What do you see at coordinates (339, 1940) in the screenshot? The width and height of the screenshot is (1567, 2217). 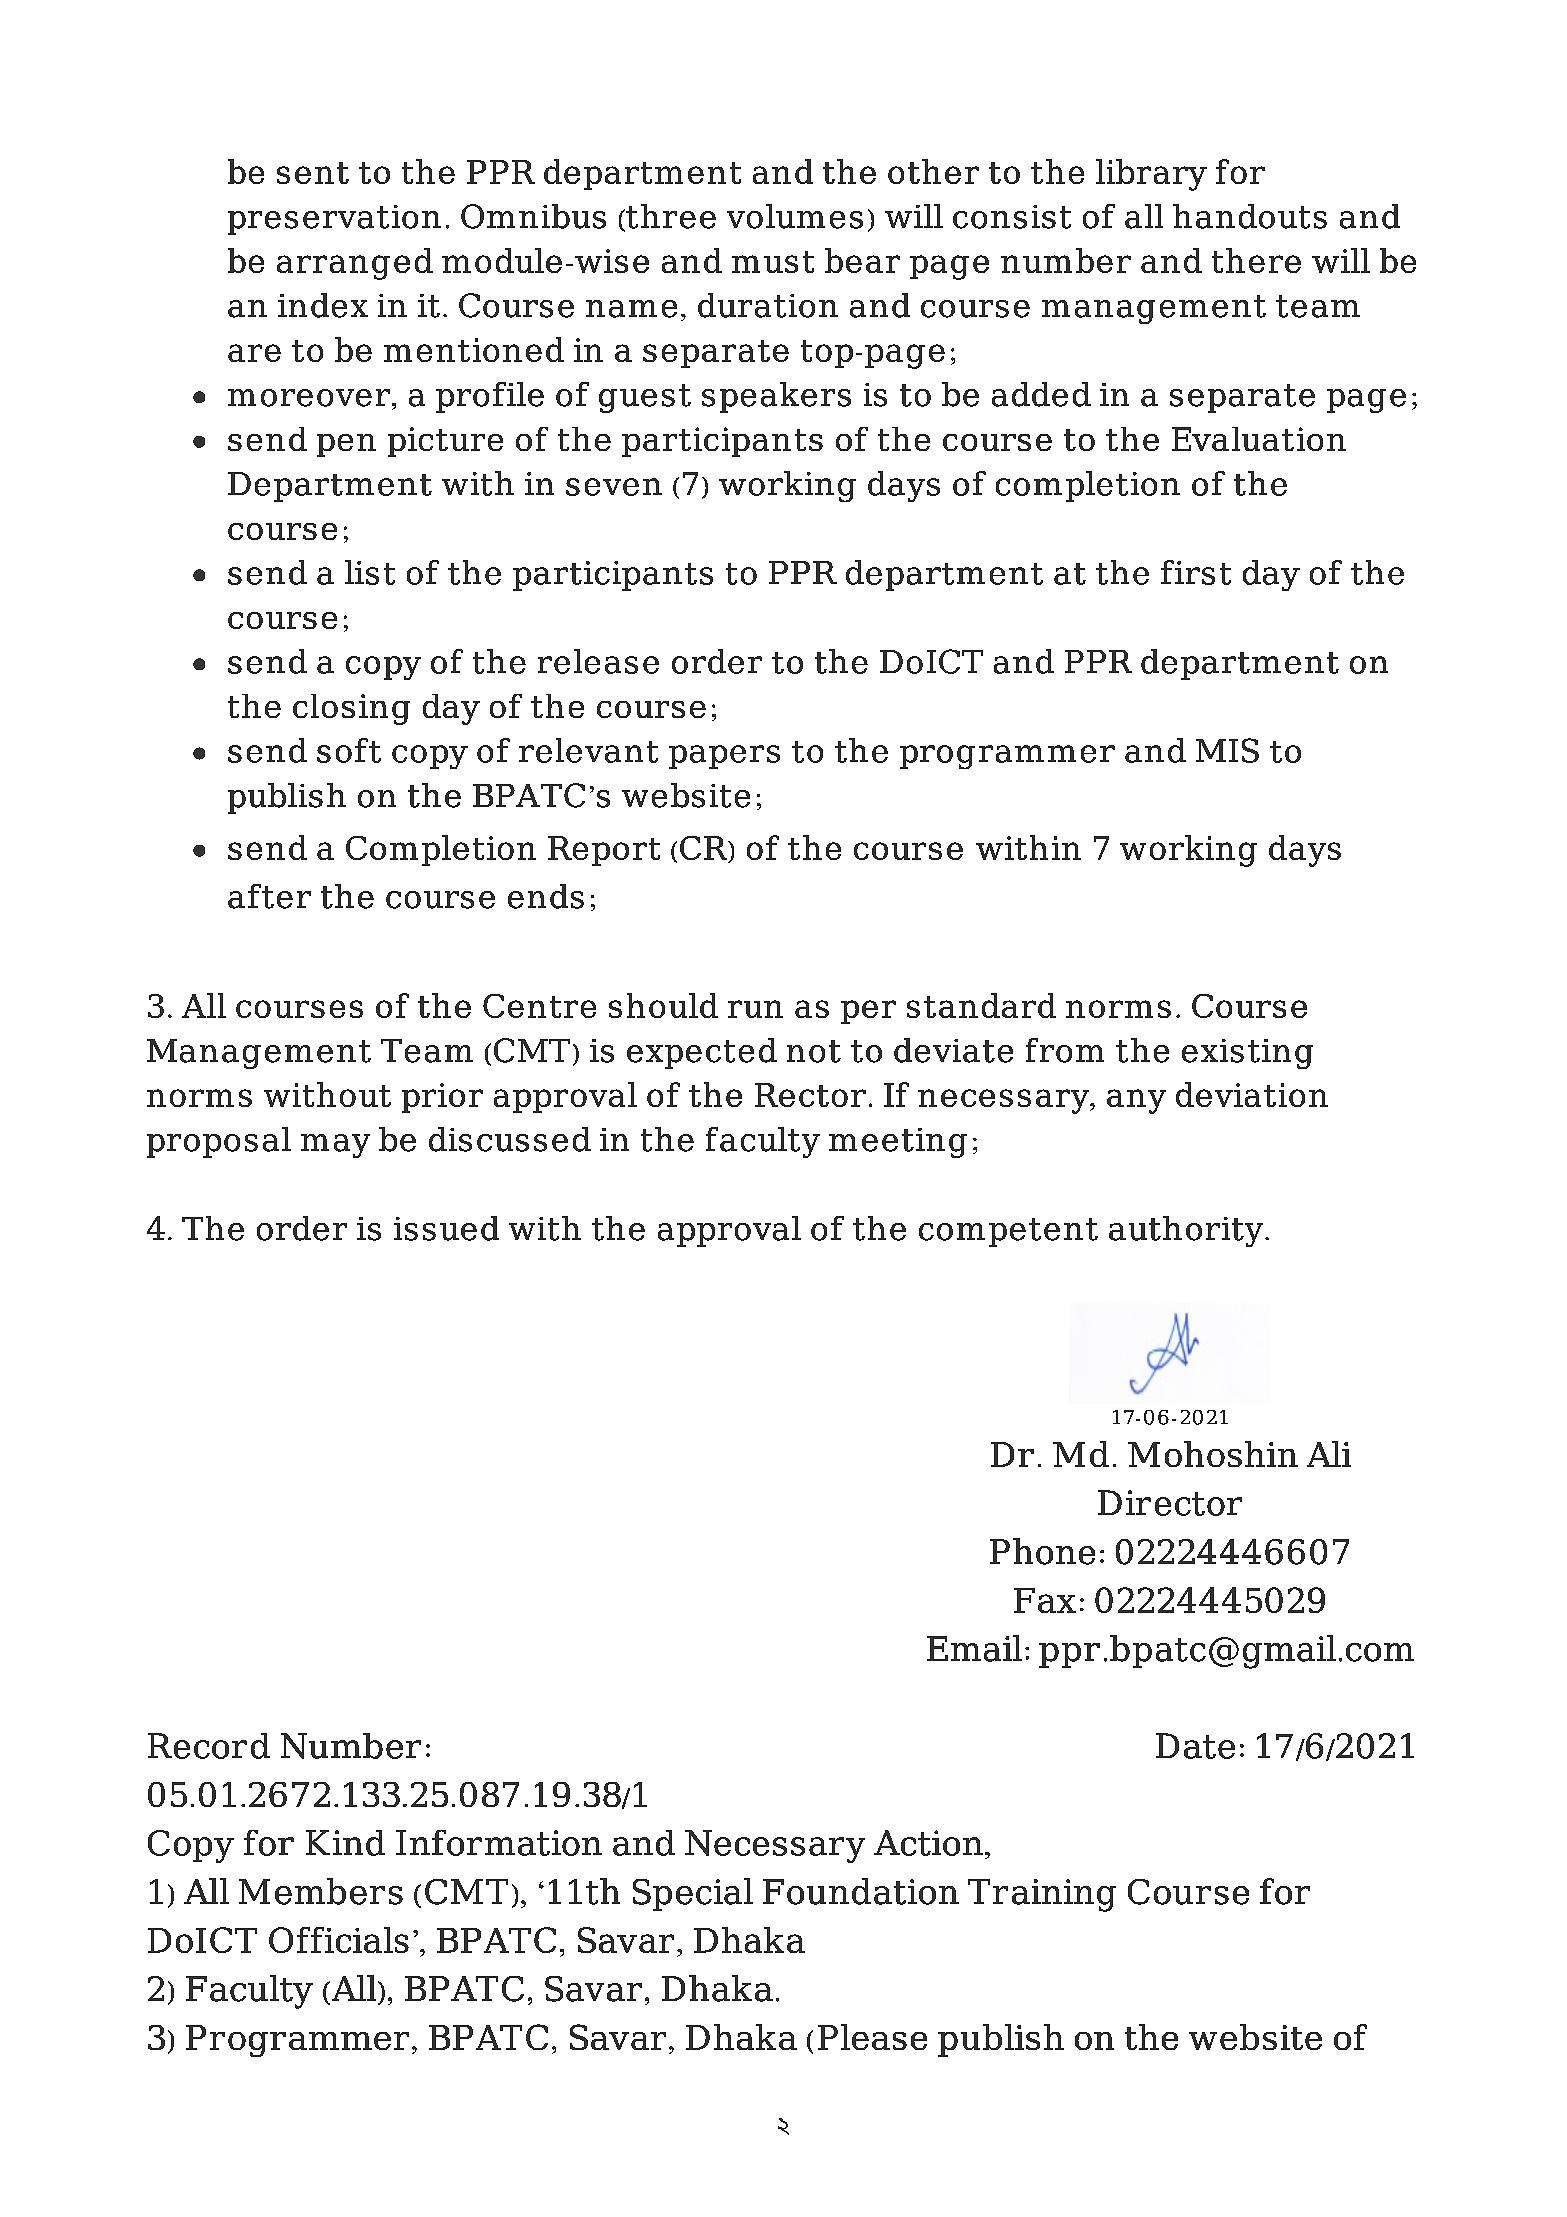 I see `Officials` at bounding box center [339, 1940].
